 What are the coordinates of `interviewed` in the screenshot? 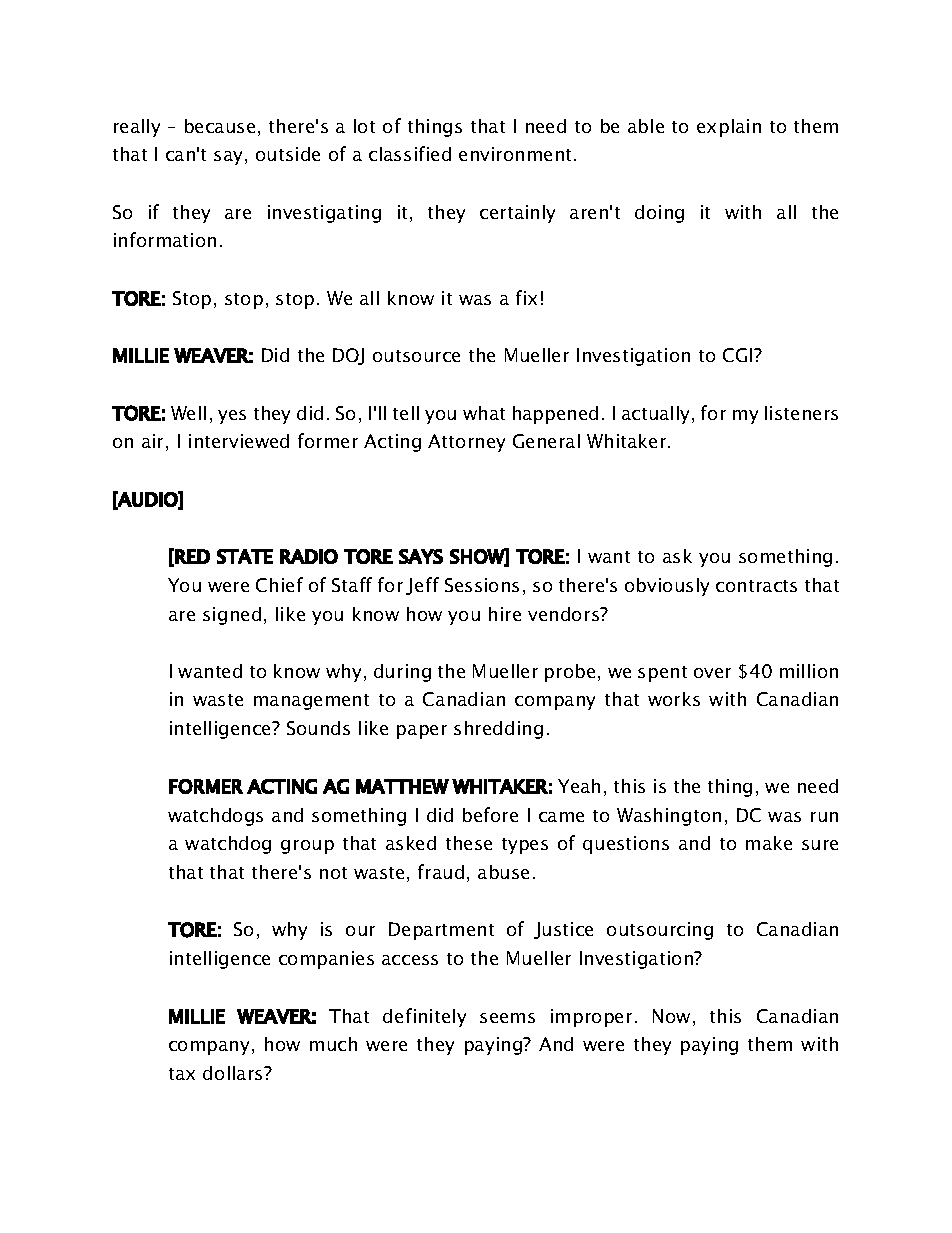 It's located at (239, 441).
